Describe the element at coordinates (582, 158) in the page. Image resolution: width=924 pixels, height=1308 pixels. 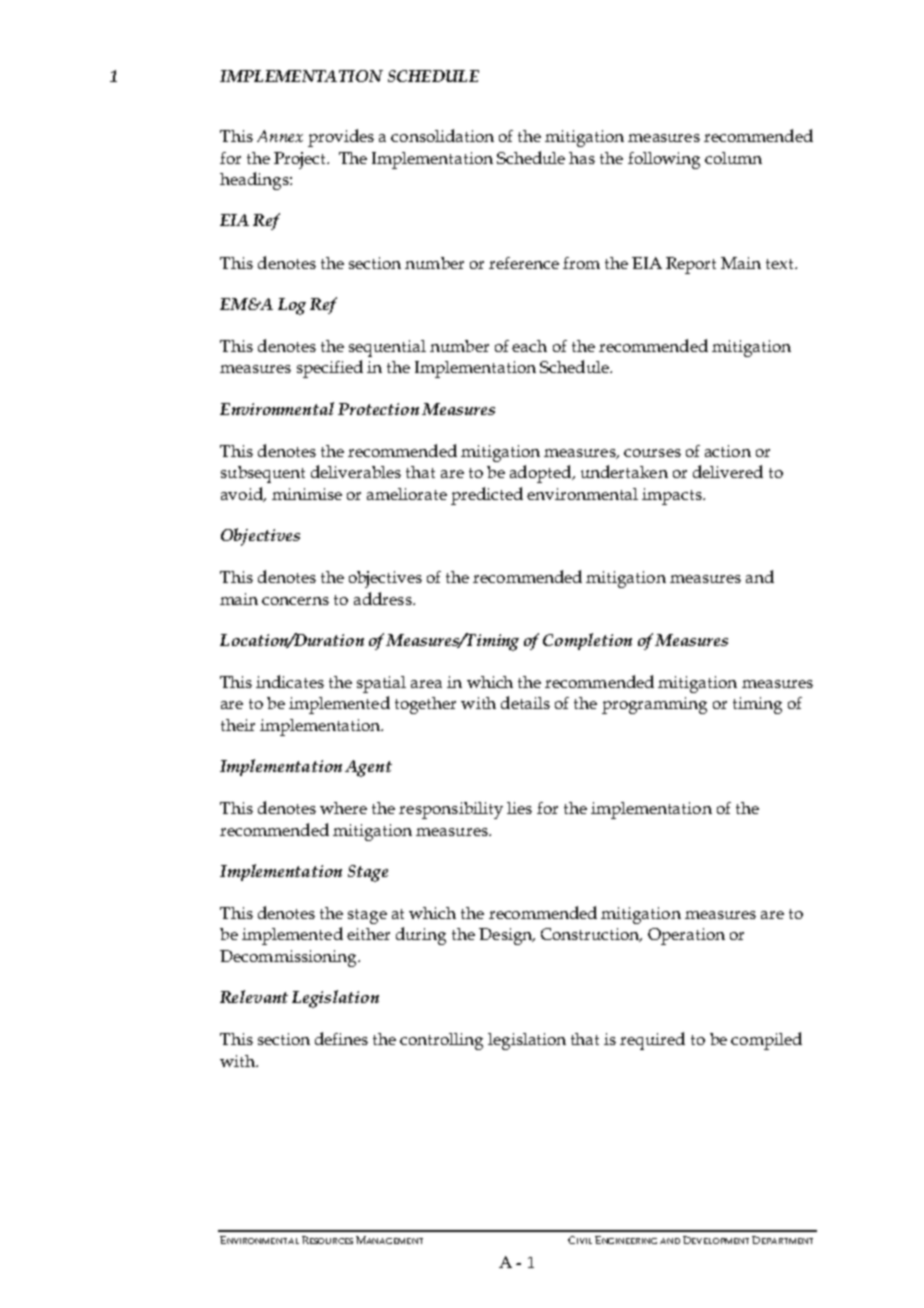
I see `has` at that location.
